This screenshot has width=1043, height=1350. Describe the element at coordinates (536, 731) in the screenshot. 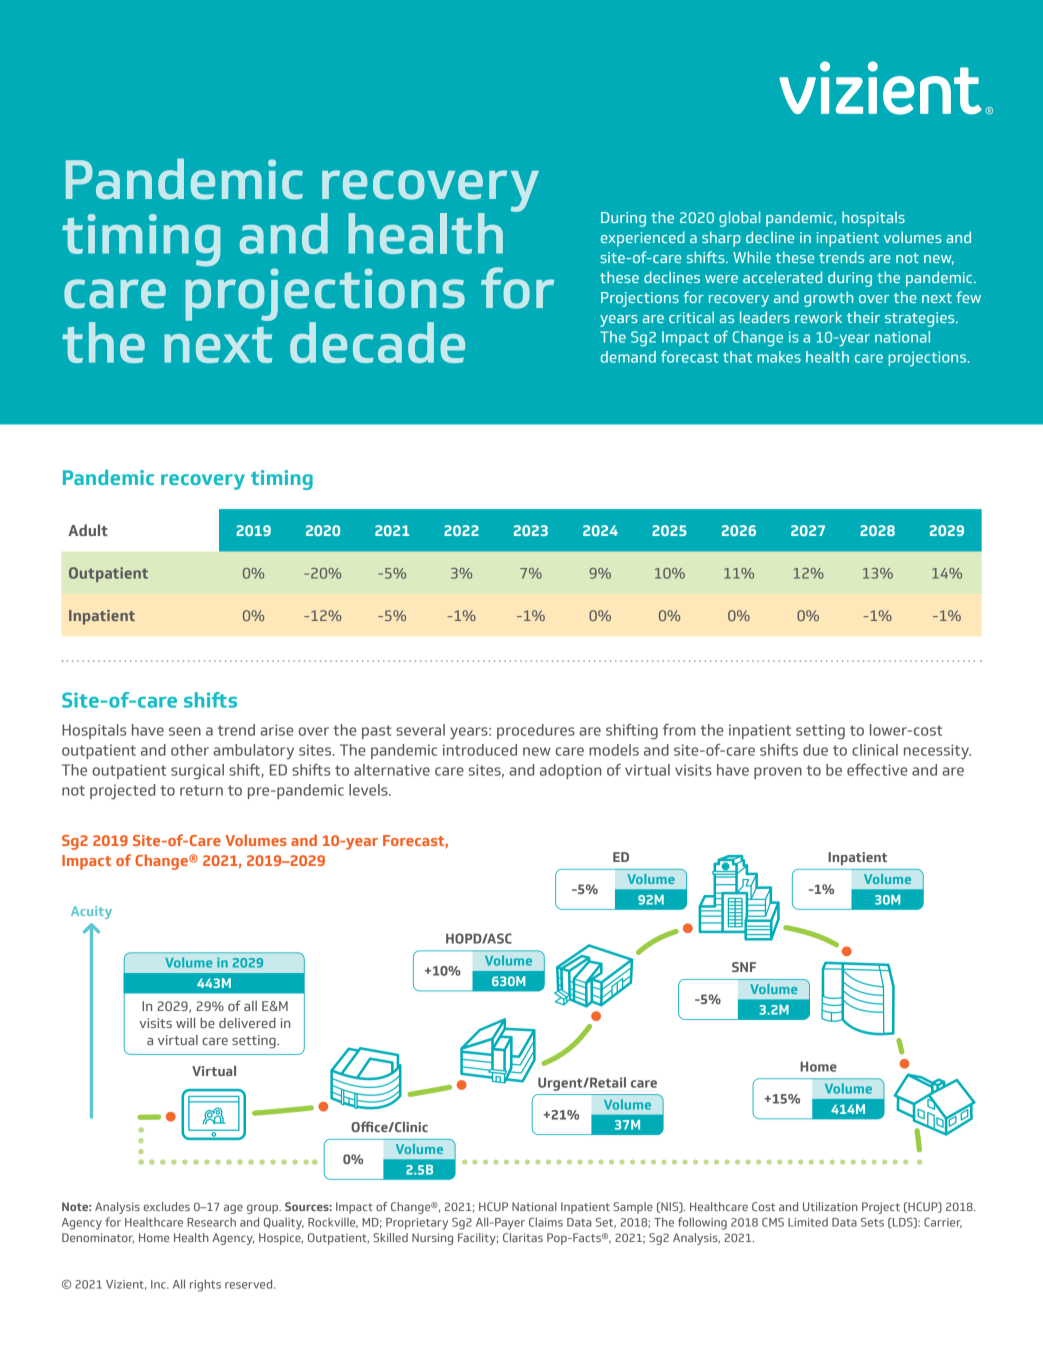

I see `procedures` at that location.
